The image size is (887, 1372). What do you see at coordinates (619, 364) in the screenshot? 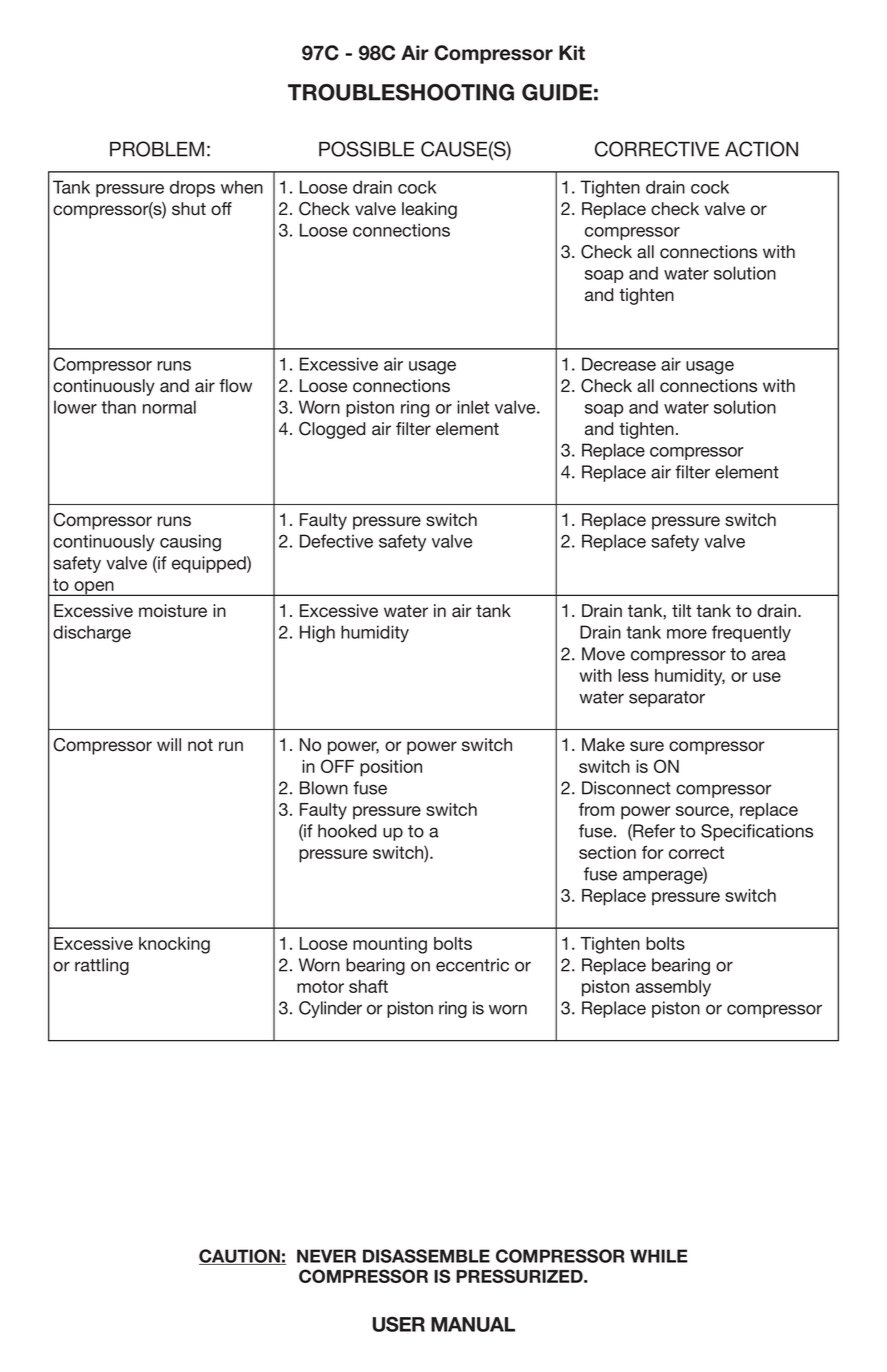
I see `Decrease` at bounding box center [619, 364].
